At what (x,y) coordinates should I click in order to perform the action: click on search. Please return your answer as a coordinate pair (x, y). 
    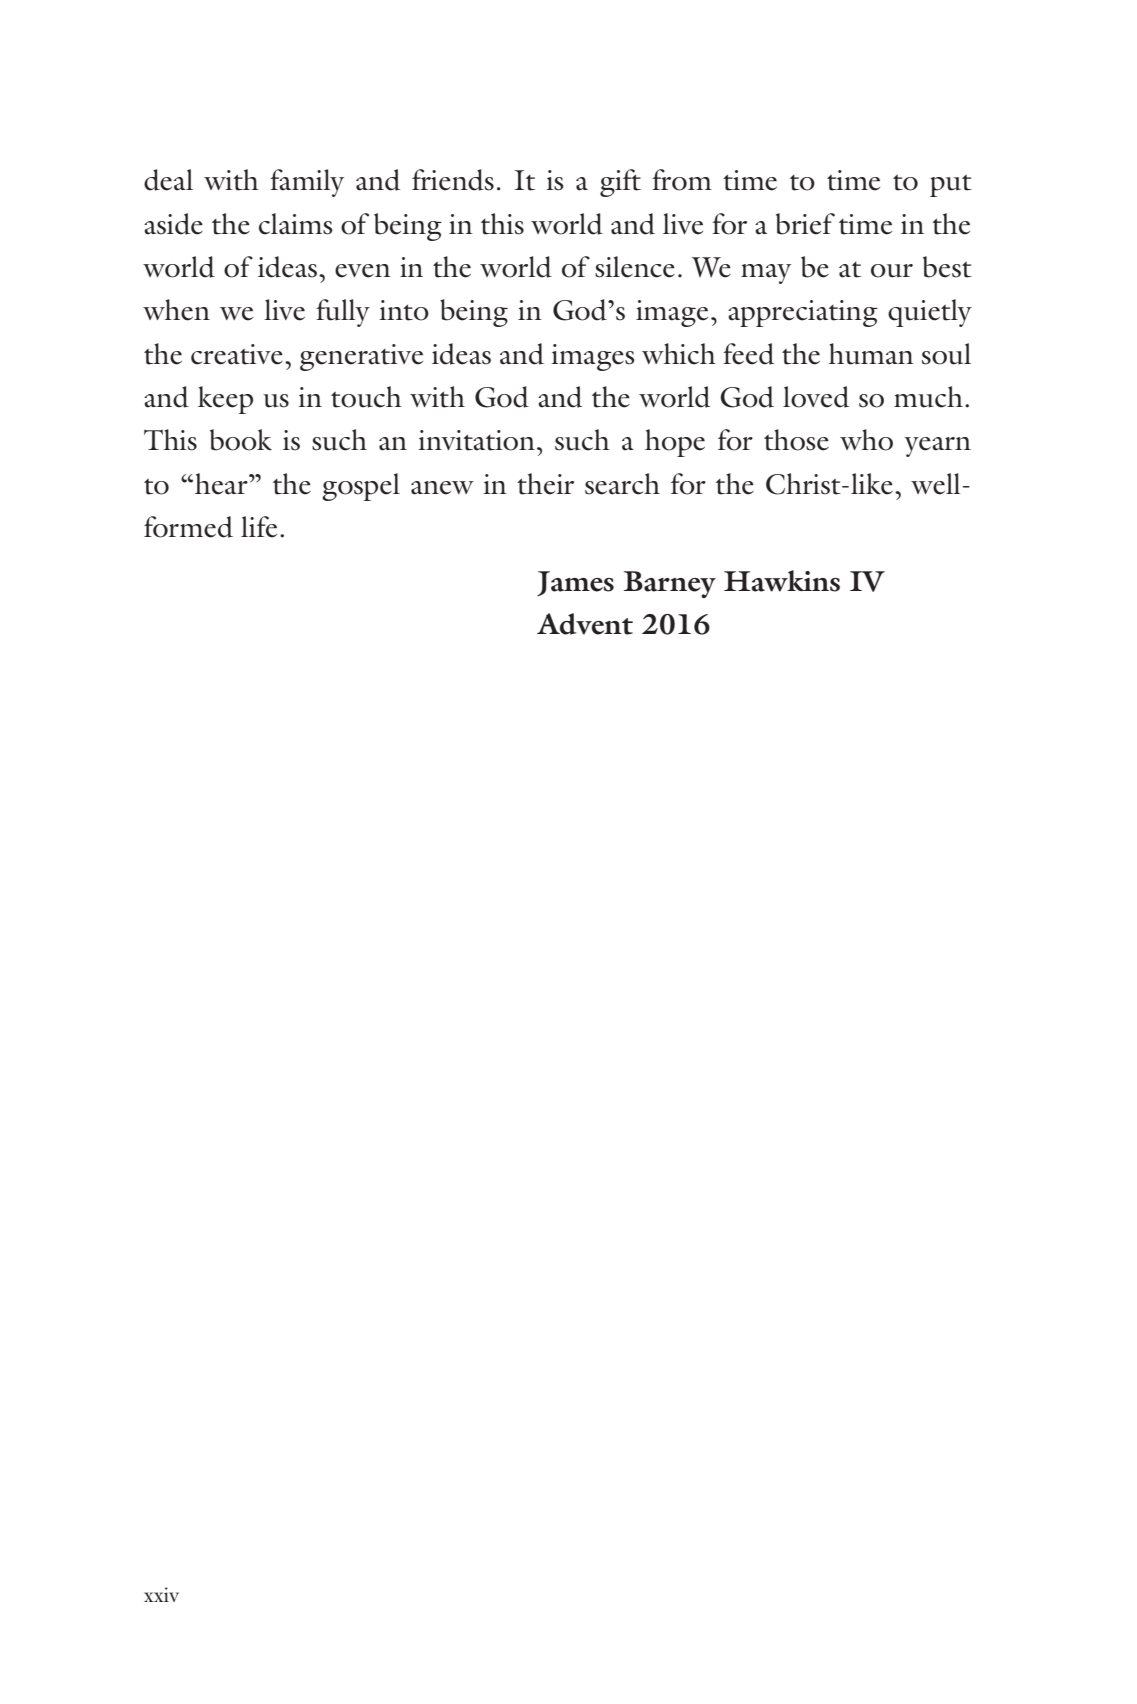
    Looking at the image, I should click on (622, 484).
